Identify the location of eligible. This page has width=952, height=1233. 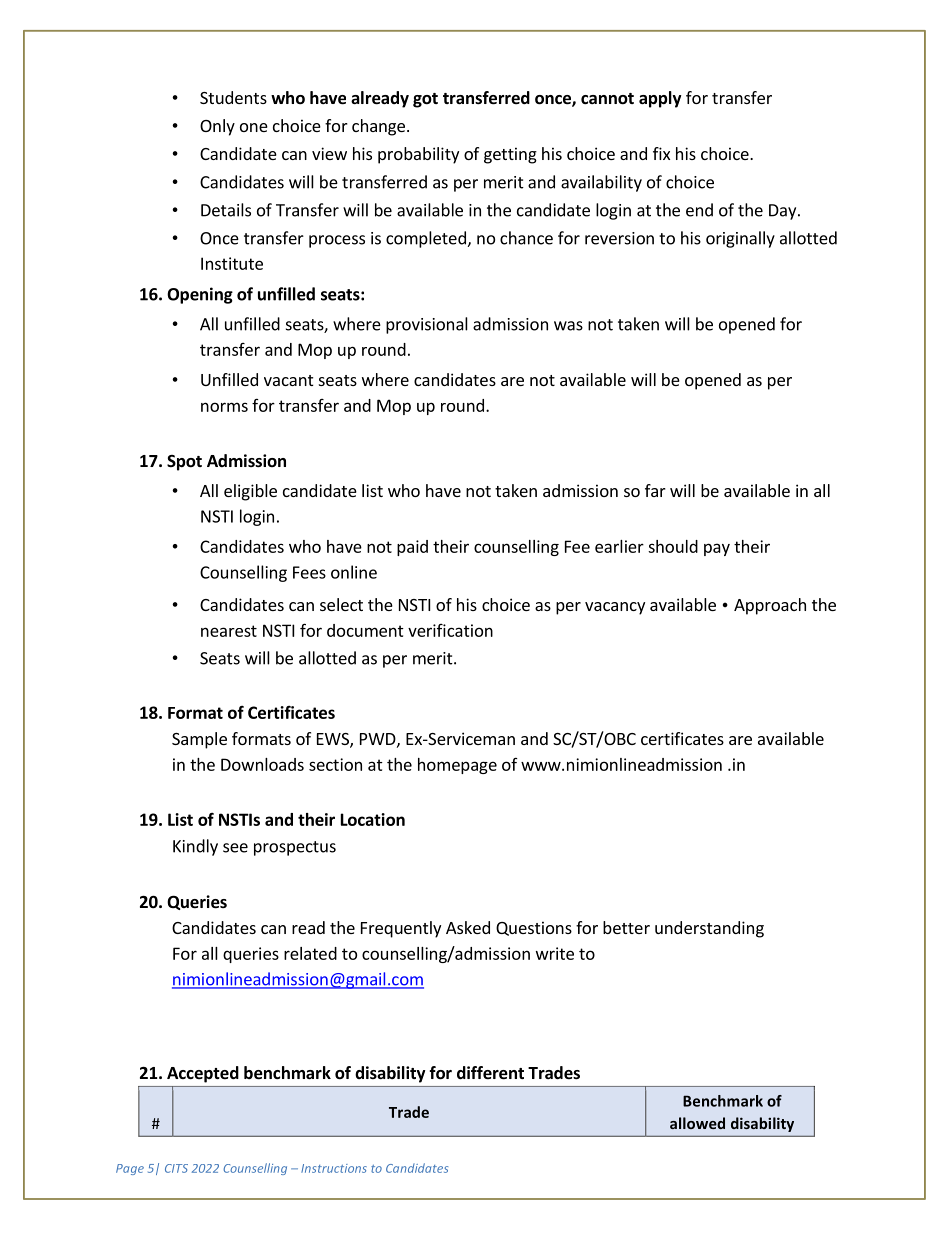
(250, 492).
